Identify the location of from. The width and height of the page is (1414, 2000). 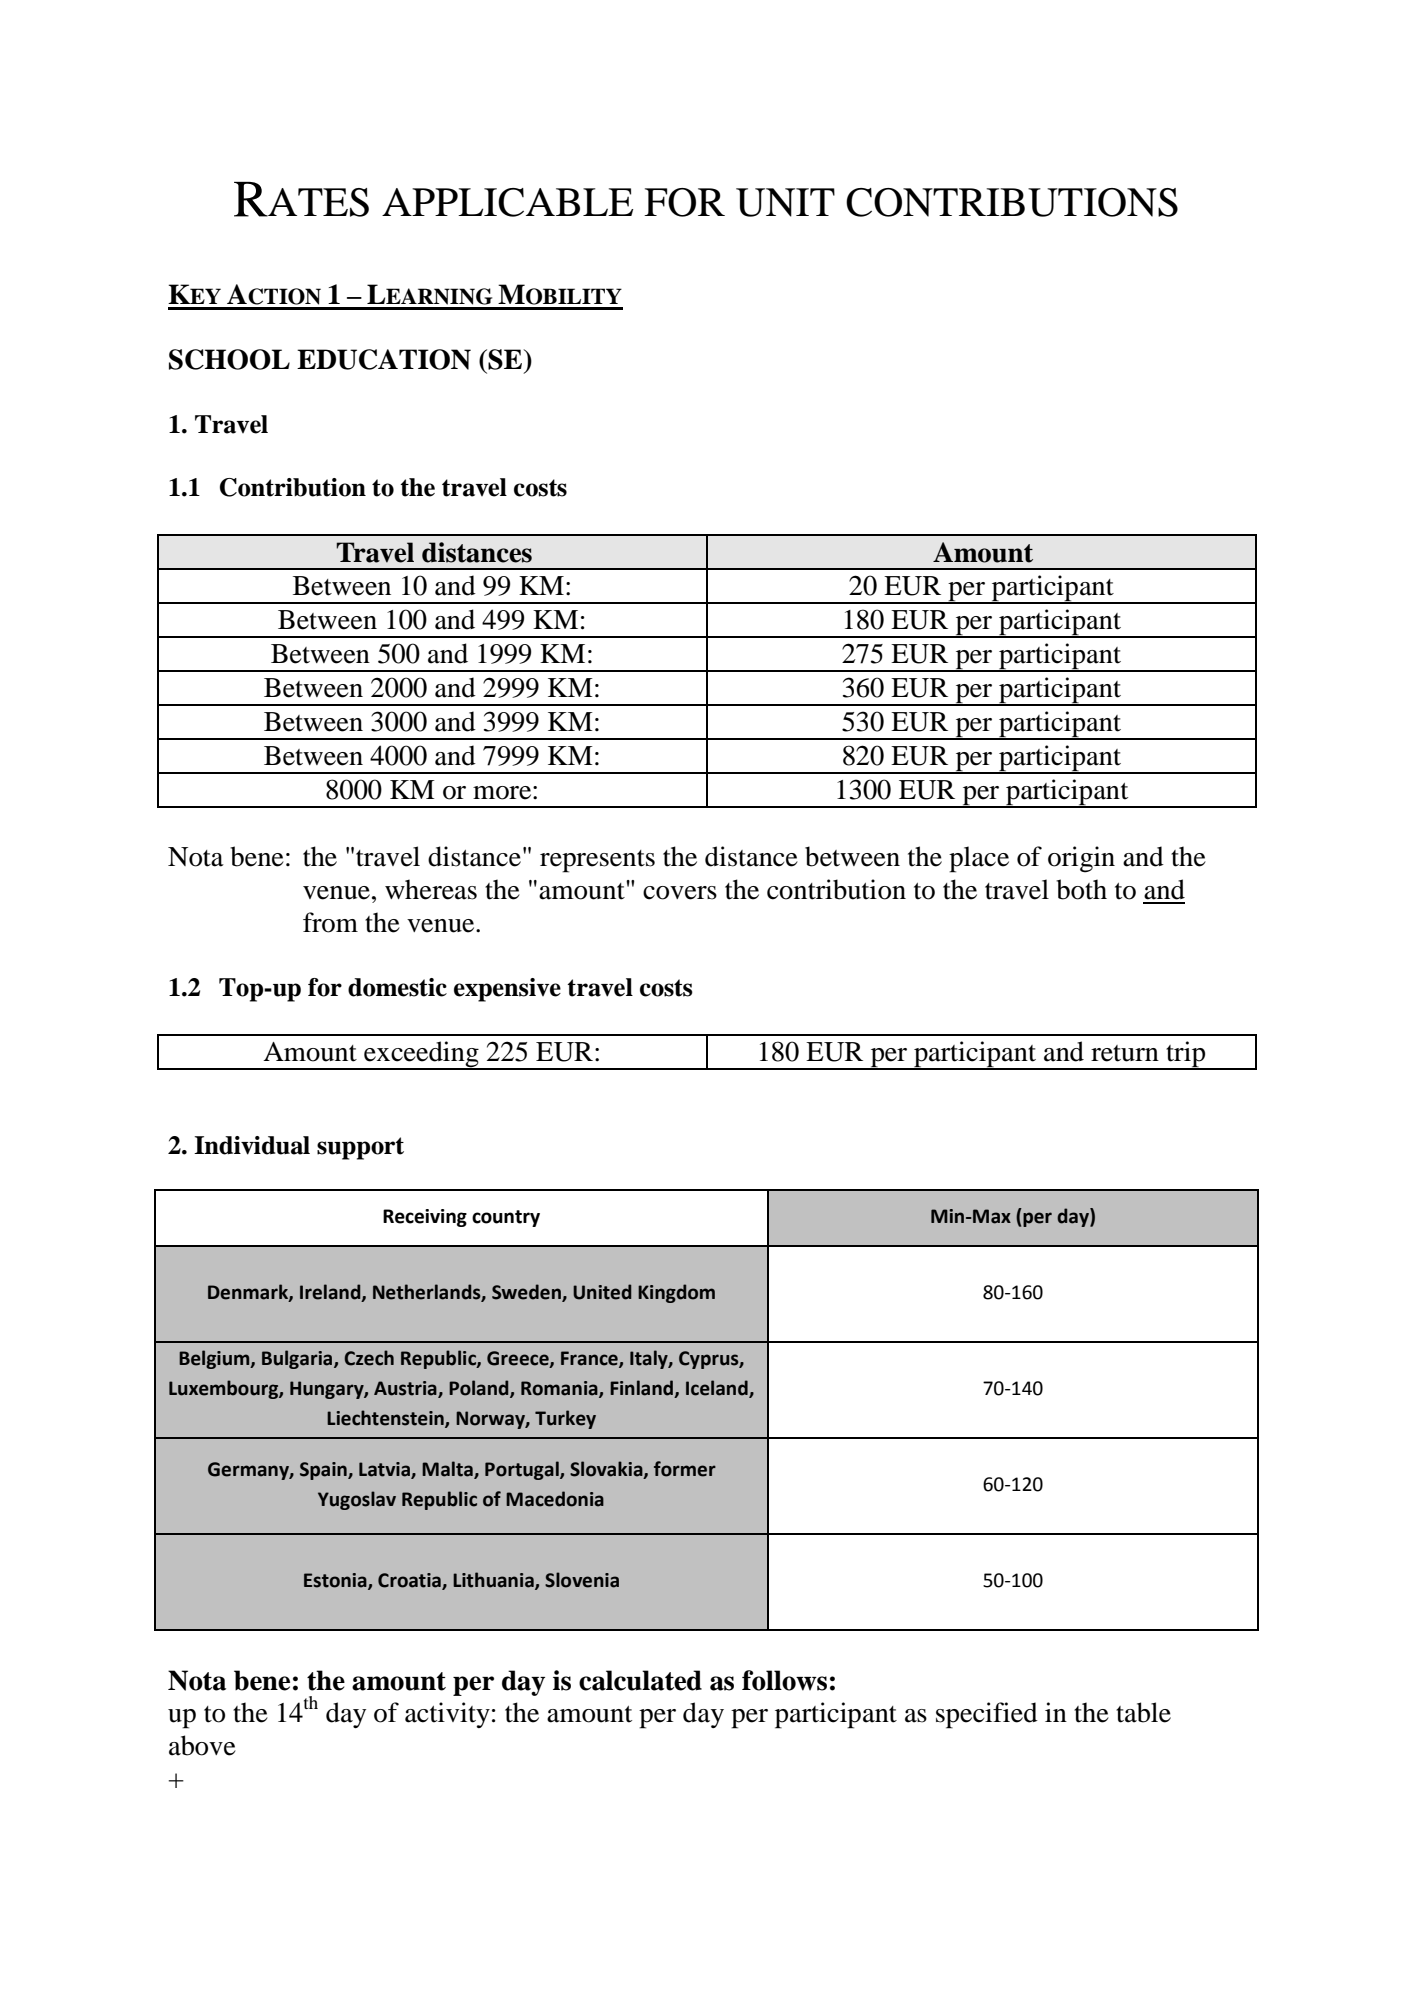
(330, 922).
